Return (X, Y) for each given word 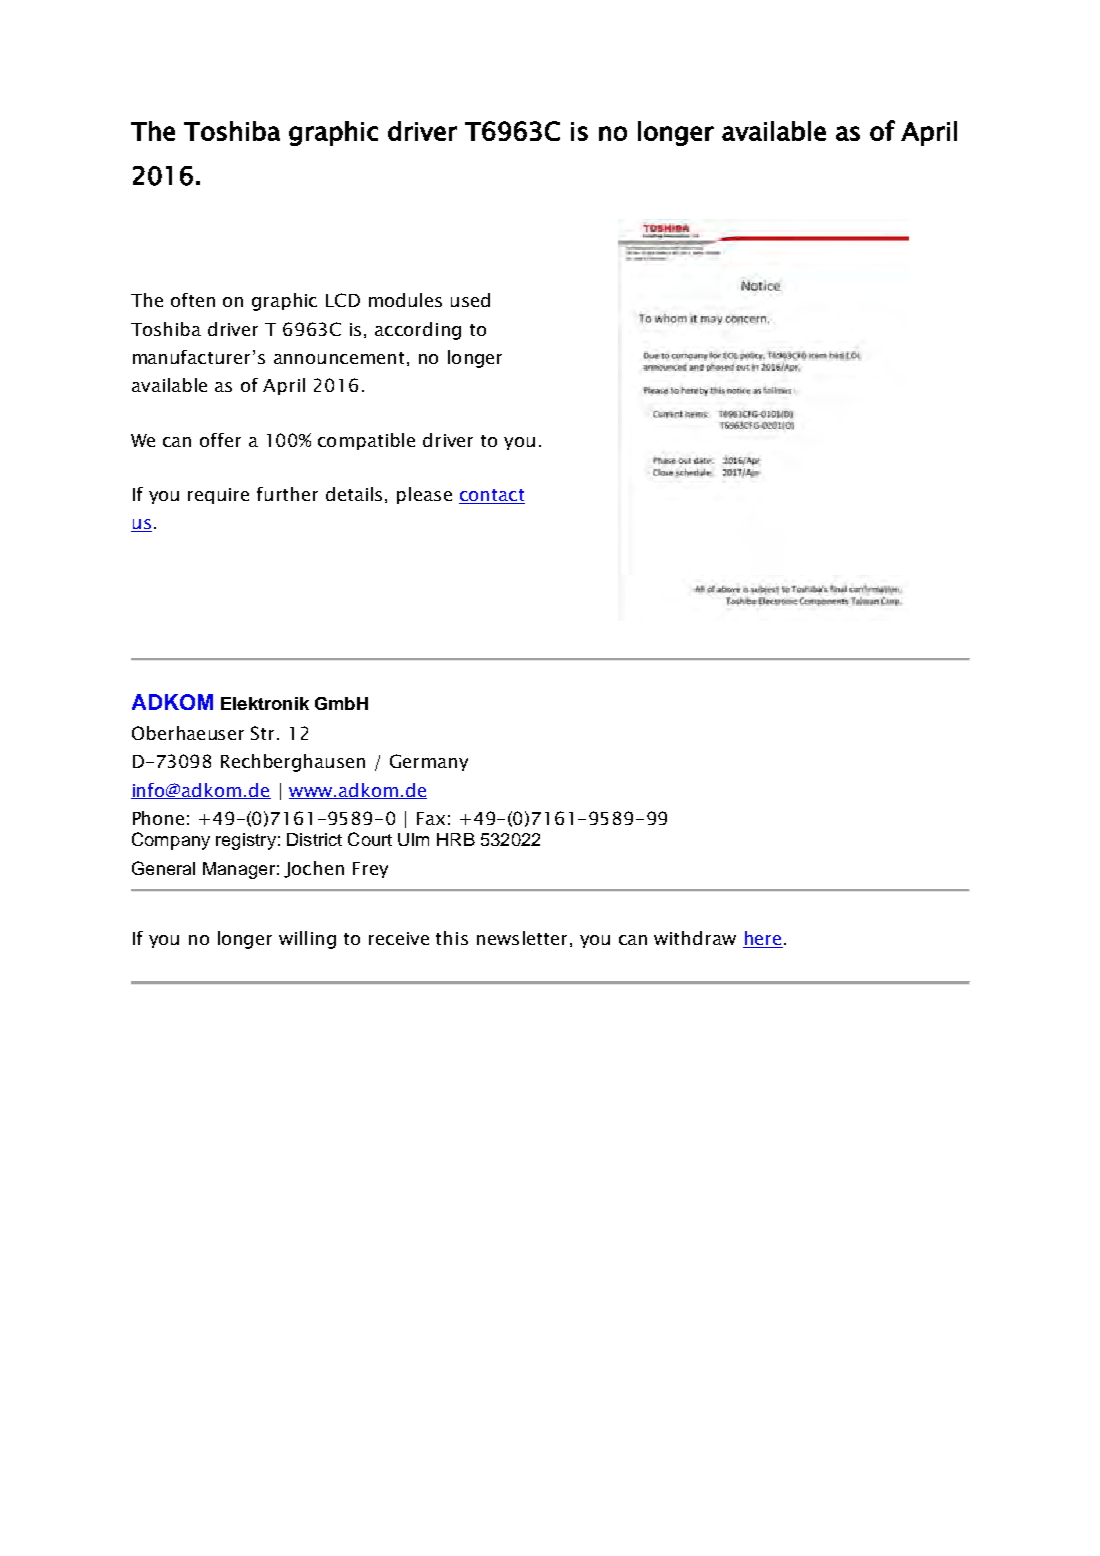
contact (492, 496)
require (218, 496)
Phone (158, 818)
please (424, 495)
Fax (431, 818)
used (470, 300)
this (452, 938)
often (193, 300)
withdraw (695, 938)
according (418, 331)
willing (307, 940)
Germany (429, 762)
